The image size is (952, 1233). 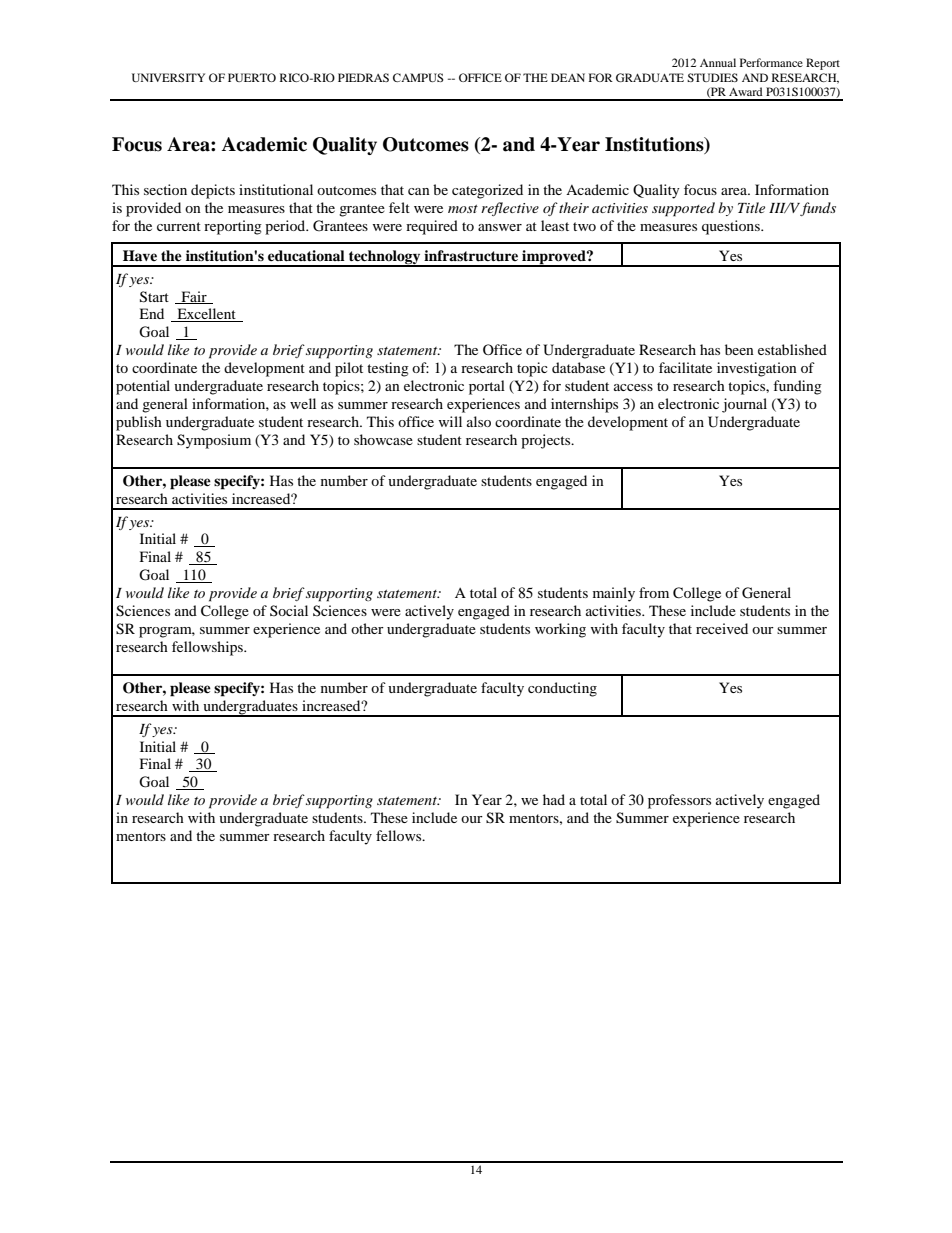 What do you see at coordinates (679, 801) in the page?
I see `professors` at bounding box center [679, 801].
